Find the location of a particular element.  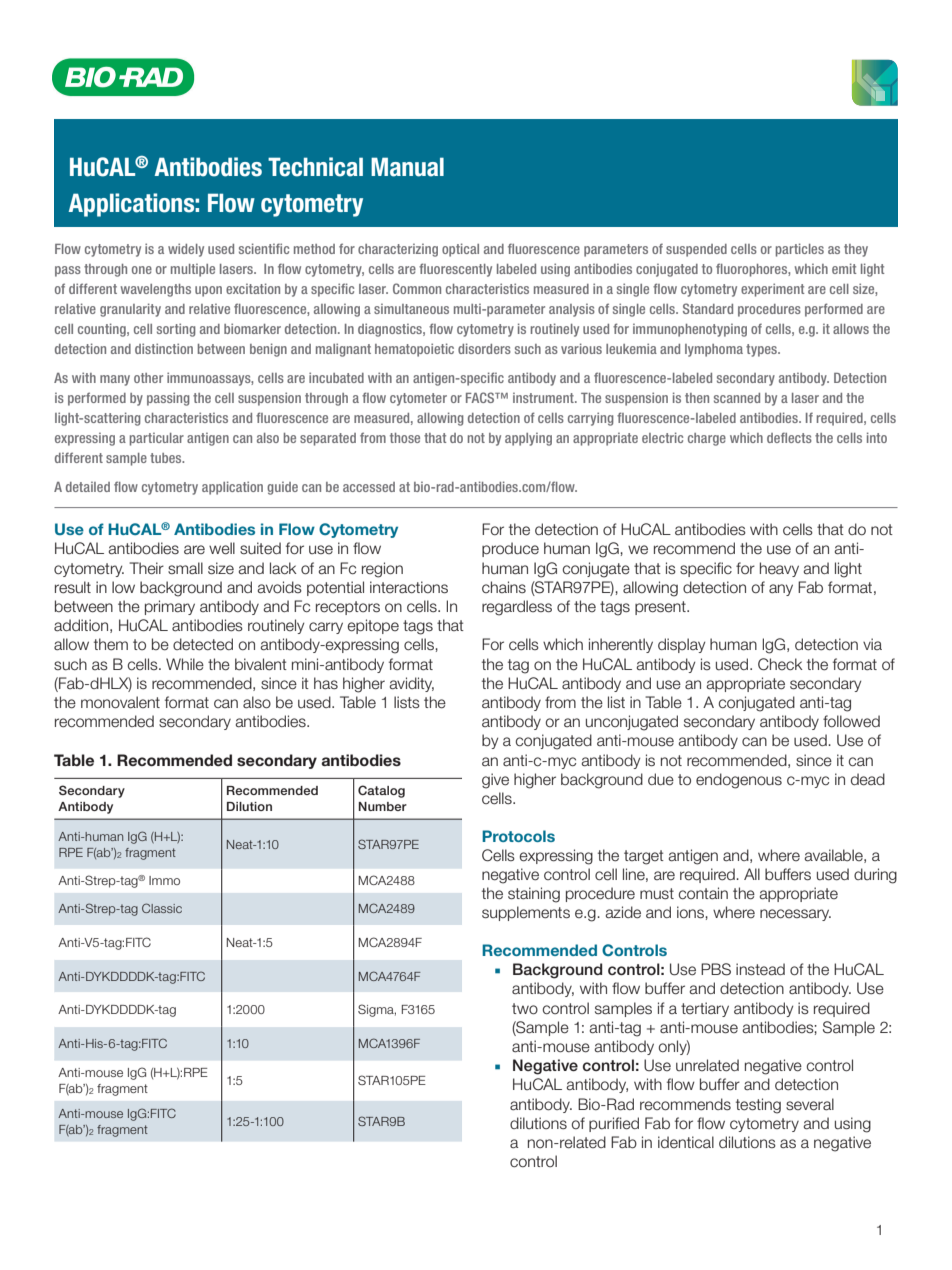

Manual is located at coordinates (407, 167).
